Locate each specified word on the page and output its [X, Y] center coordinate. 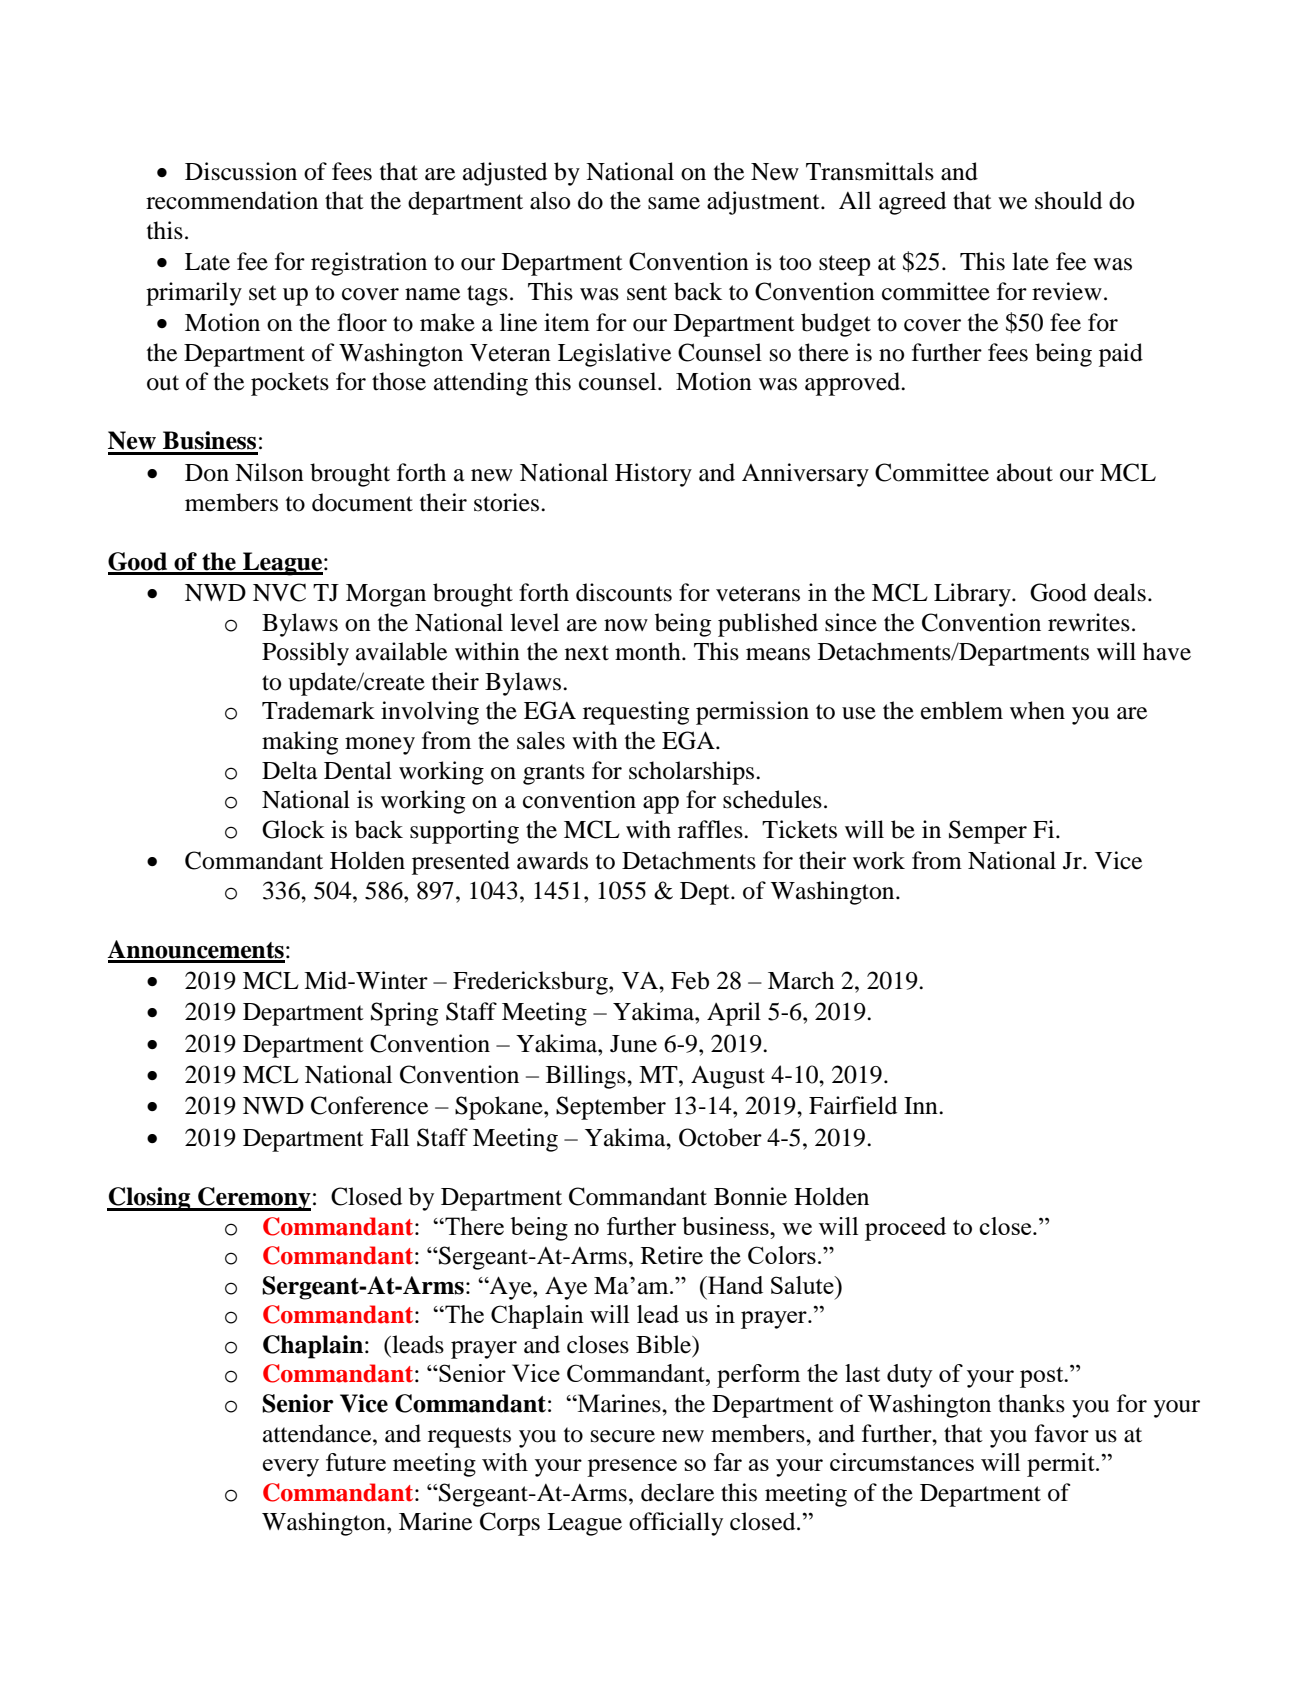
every [291, 1468]
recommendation [232, 200]
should [1068, 200]
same [674, 203]
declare [677, 1492]
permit [1062, 1465]
